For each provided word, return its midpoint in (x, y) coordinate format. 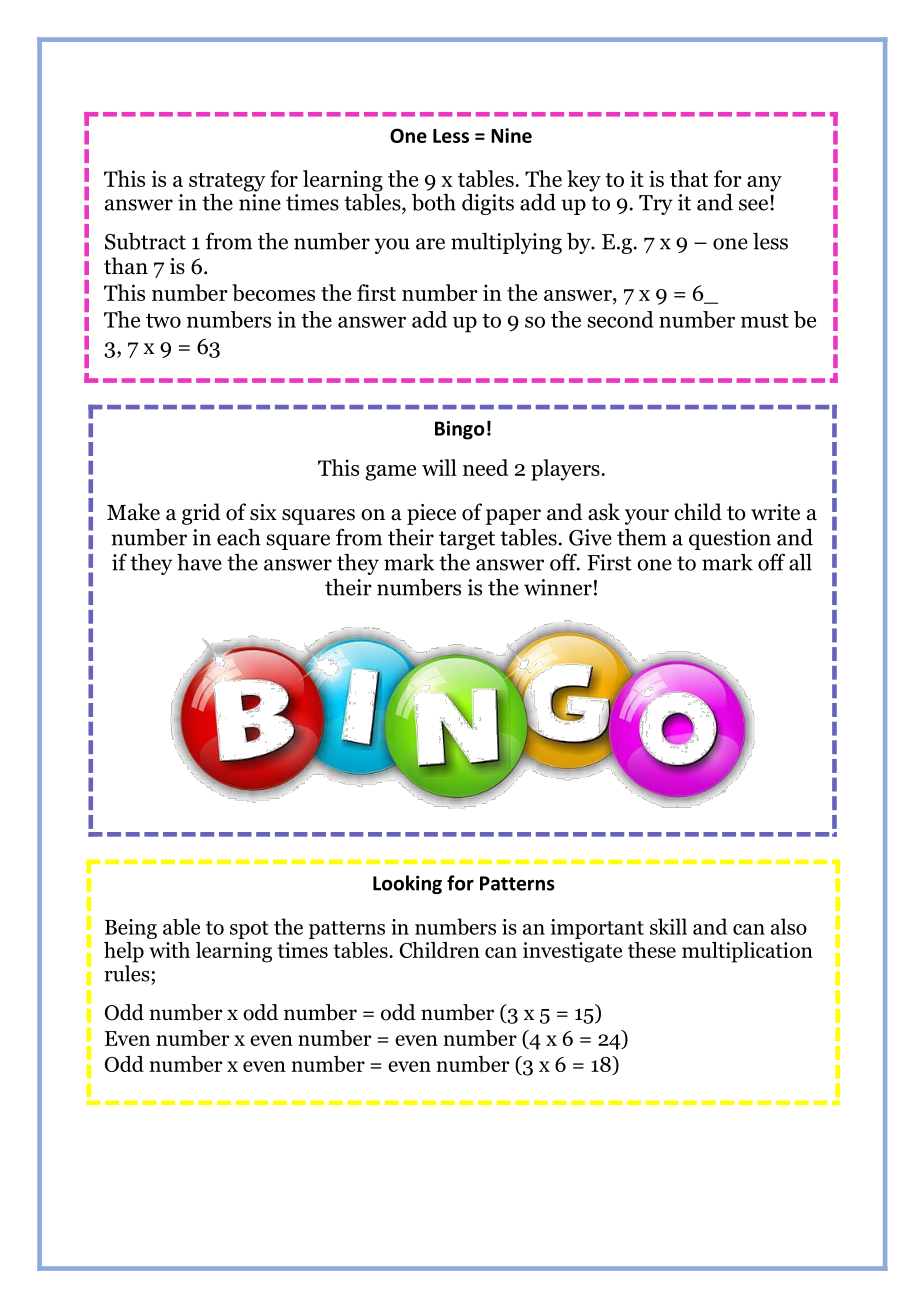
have (199, 562)
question (730, 539)
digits (488, 204)
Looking (407, 884)
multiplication (747, 952)
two (163, 320)
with (169, 950)
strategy (227, 183)
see (753, 205)
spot (249, 930)
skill (668, 926)
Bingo (459, 430)
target (467, 540)
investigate (572, 952)
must (765, 320)
